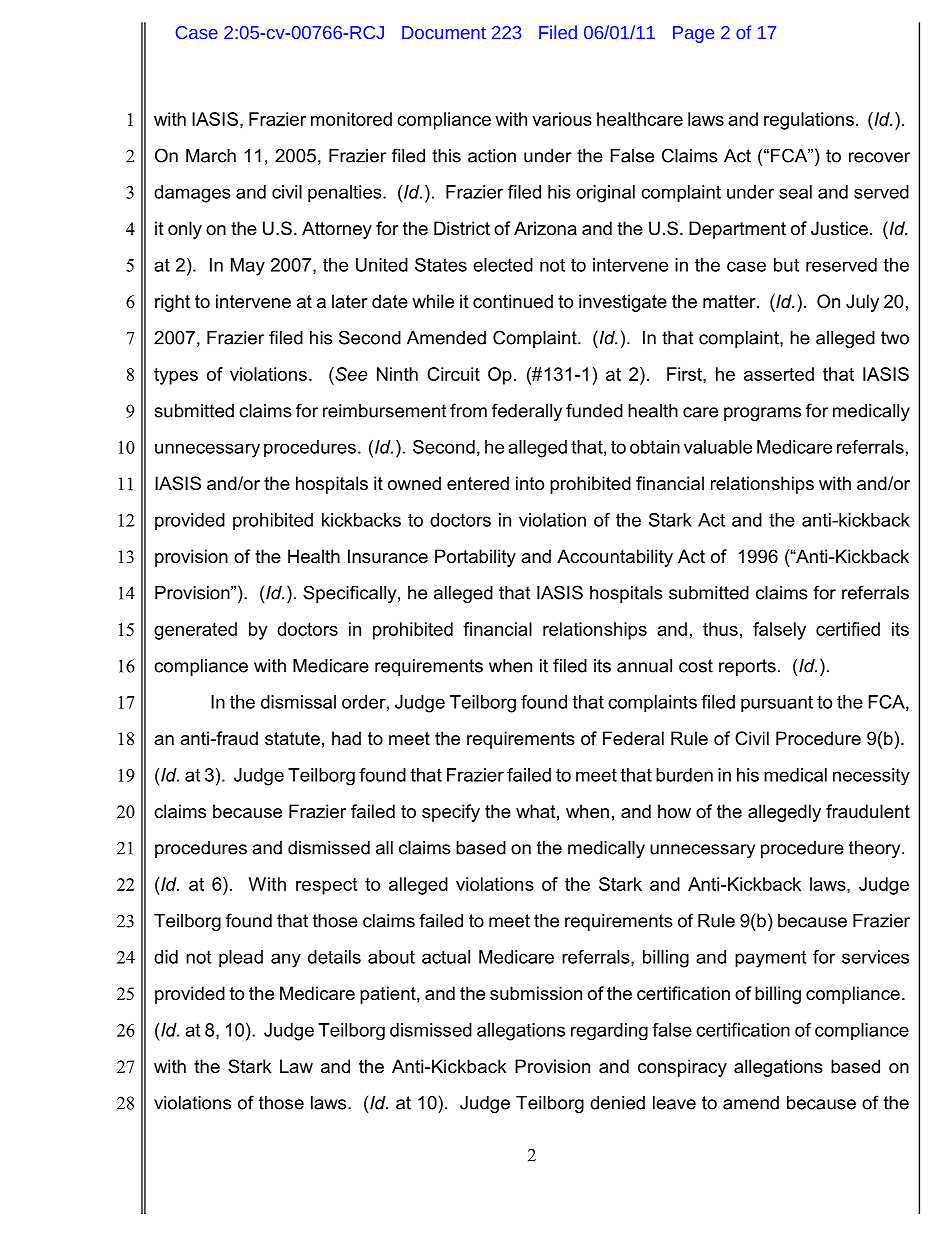  Describe the element at coordinates (351, 119) in the page. I see `monitored` at that location.
